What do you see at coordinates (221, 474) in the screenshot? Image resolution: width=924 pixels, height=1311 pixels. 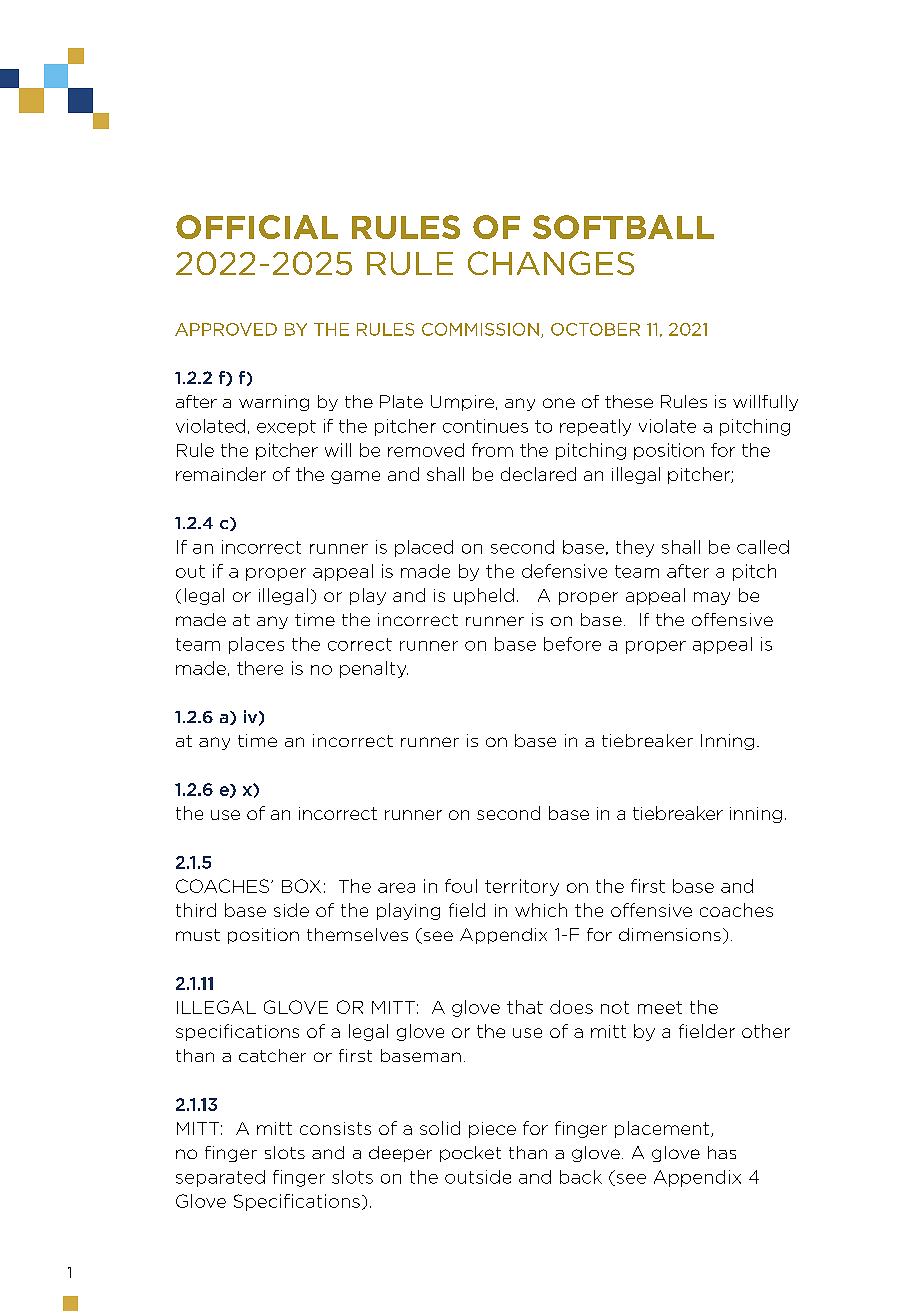 I see `remainder` at bounding box center [221, 474].
